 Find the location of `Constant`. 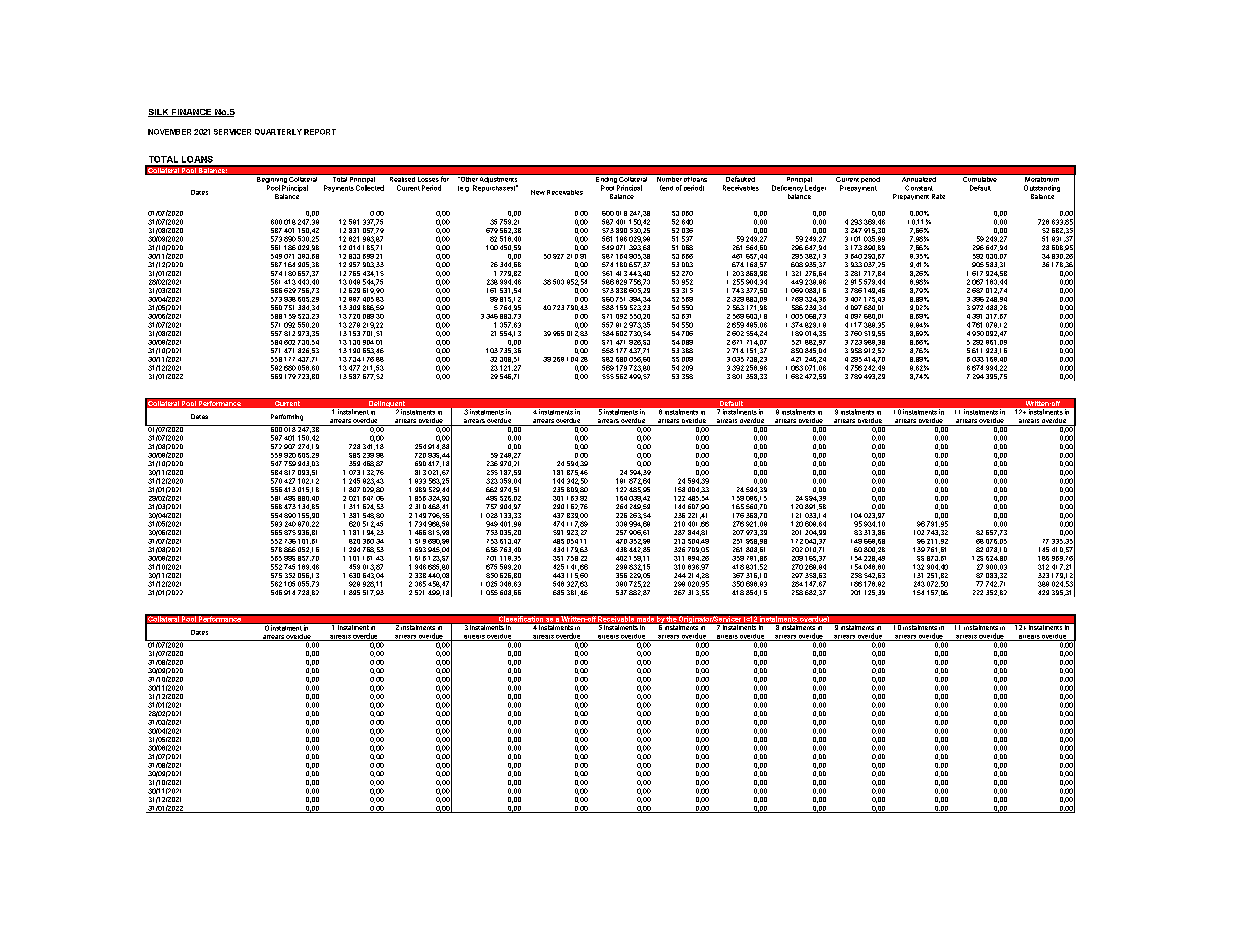

Constant is located at coordinates (919, 188).
